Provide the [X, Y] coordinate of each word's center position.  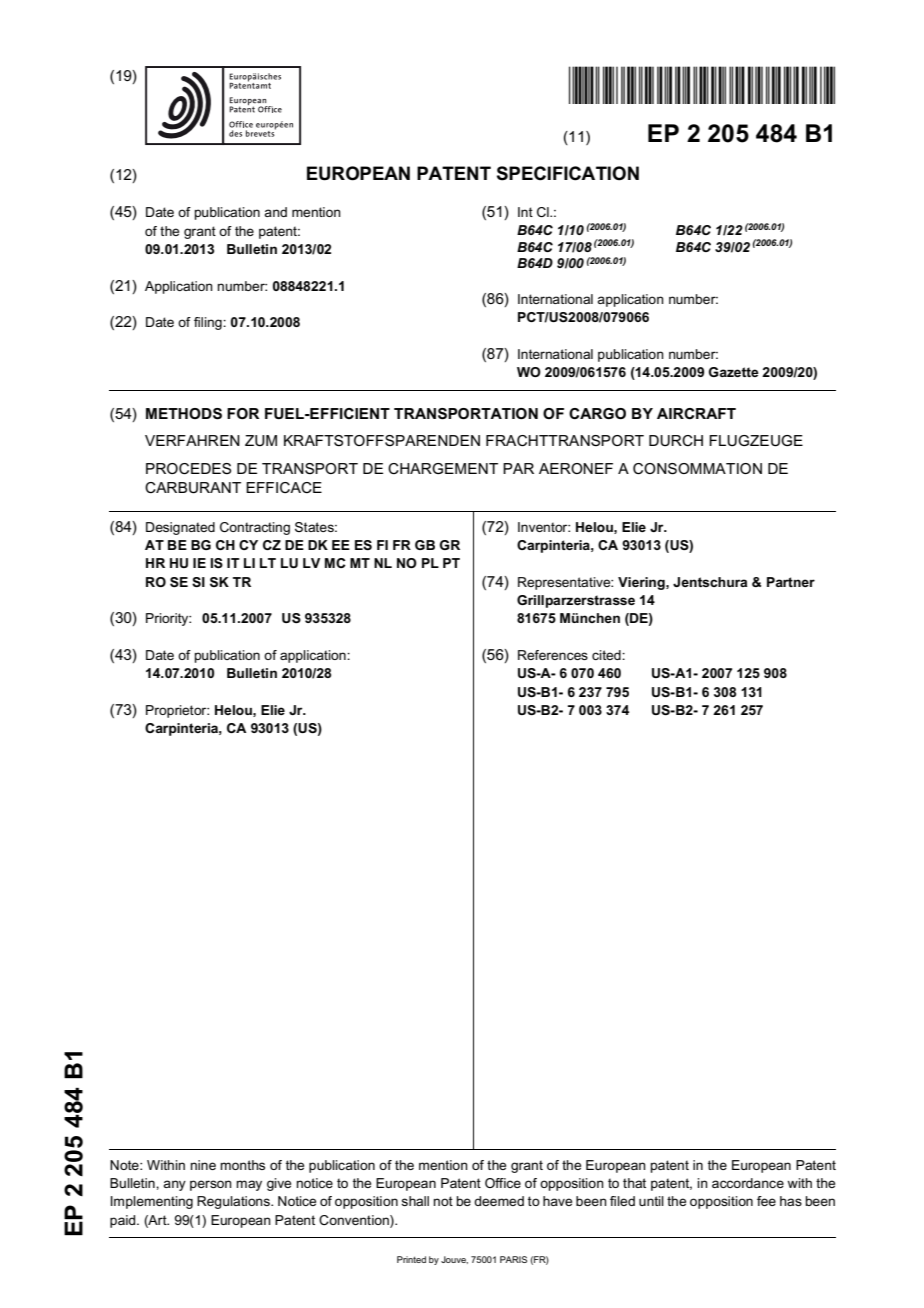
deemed [499, 1201]
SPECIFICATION [568, 173]
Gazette [734, 372]
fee [766, 1201]
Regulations [234, 1202]
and [276, 212]
